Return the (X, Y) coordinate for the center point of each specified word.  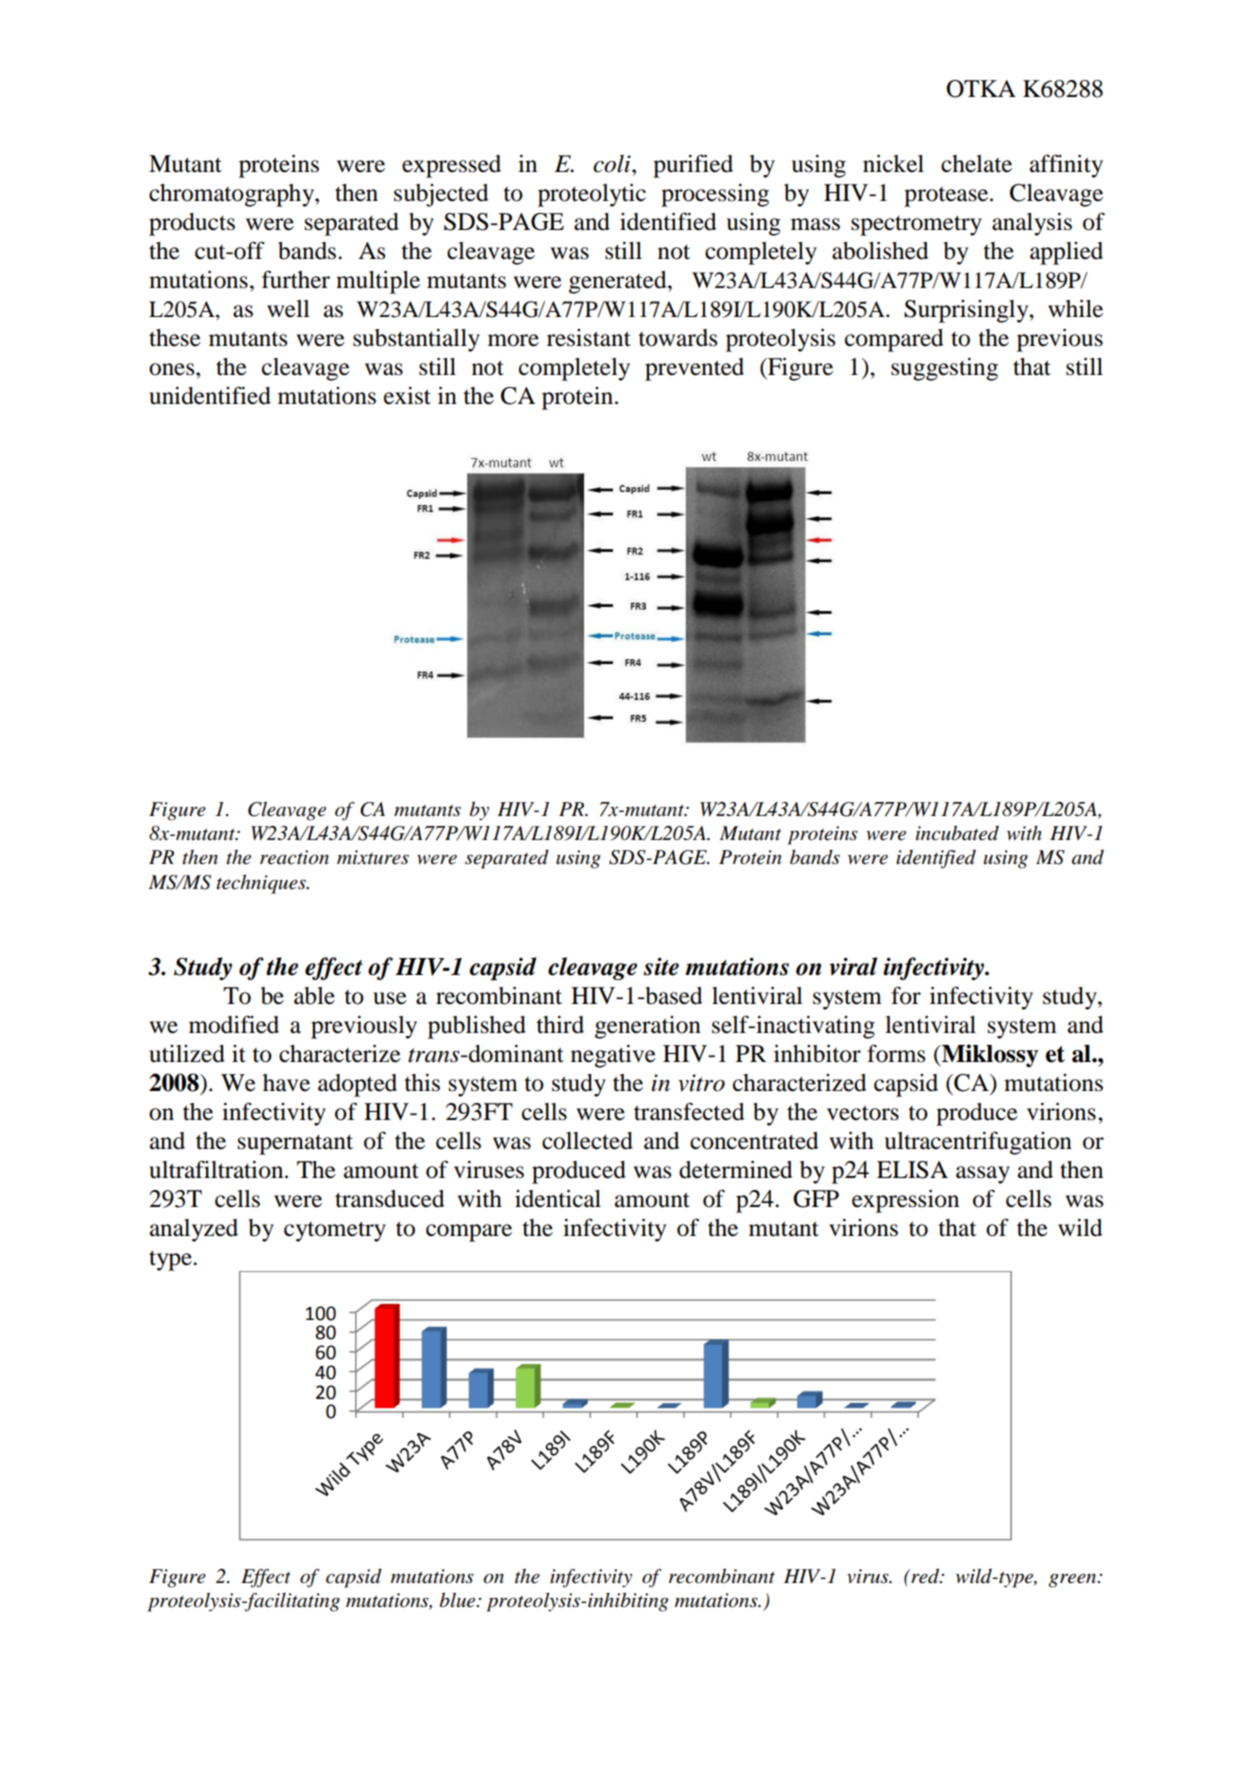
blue (459, 1600)
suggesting (944, 369)
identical (558, 1199)
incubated (957, 833)
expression (905, 1201)
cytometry (335, 1231)
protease (947, 197)
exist (407, 396)
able (314, 996)
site (661, 966)
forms (896, 1053)
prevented (694, 369)
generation (648, 1027)
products (192, 224)
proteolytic (592, 195)
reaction (294, 857)
